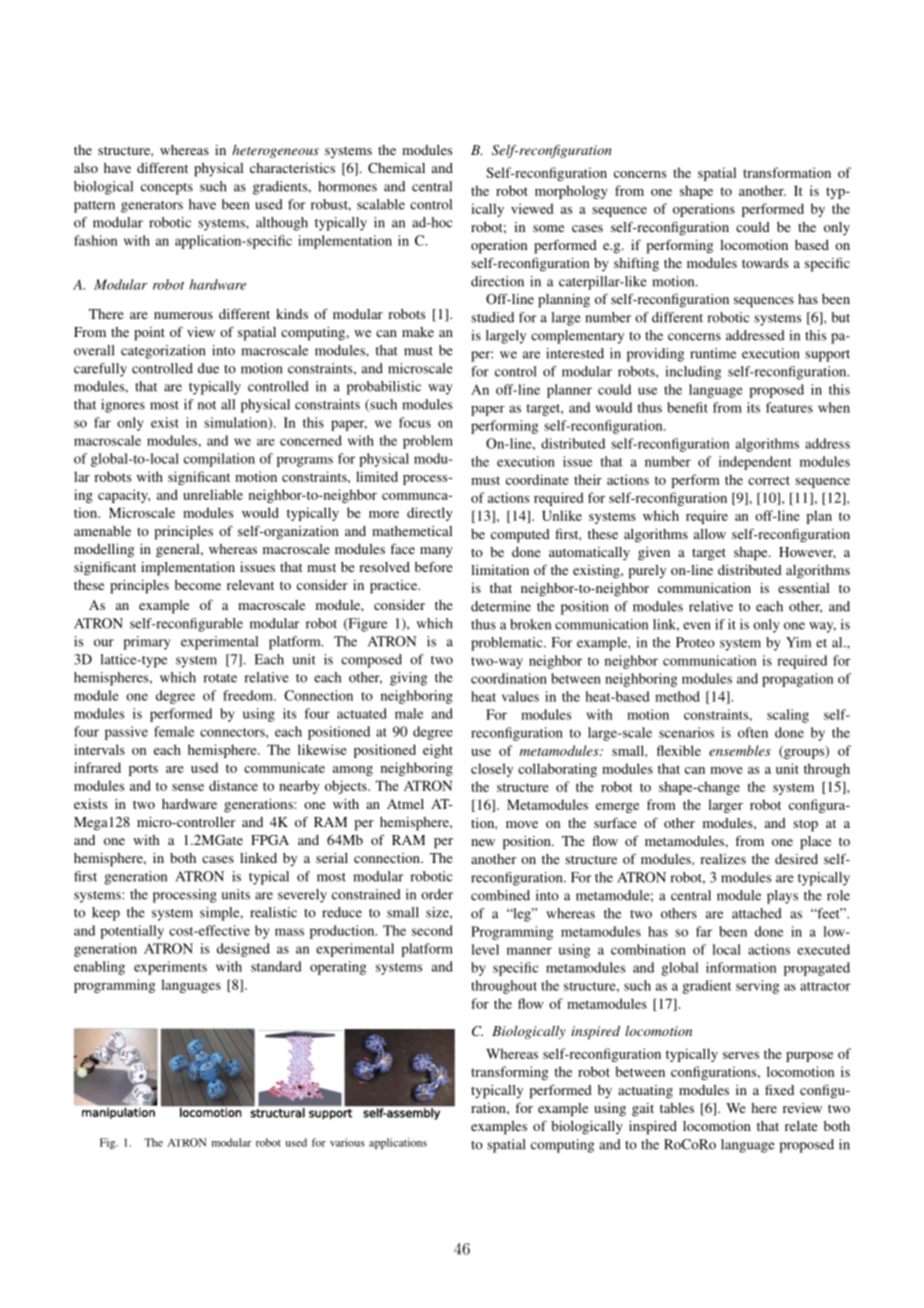 The image size is (924, 1308). What do you see at coordinates (798, 642) in the image?
I see `Yim` at bounding box center [798, 642].
